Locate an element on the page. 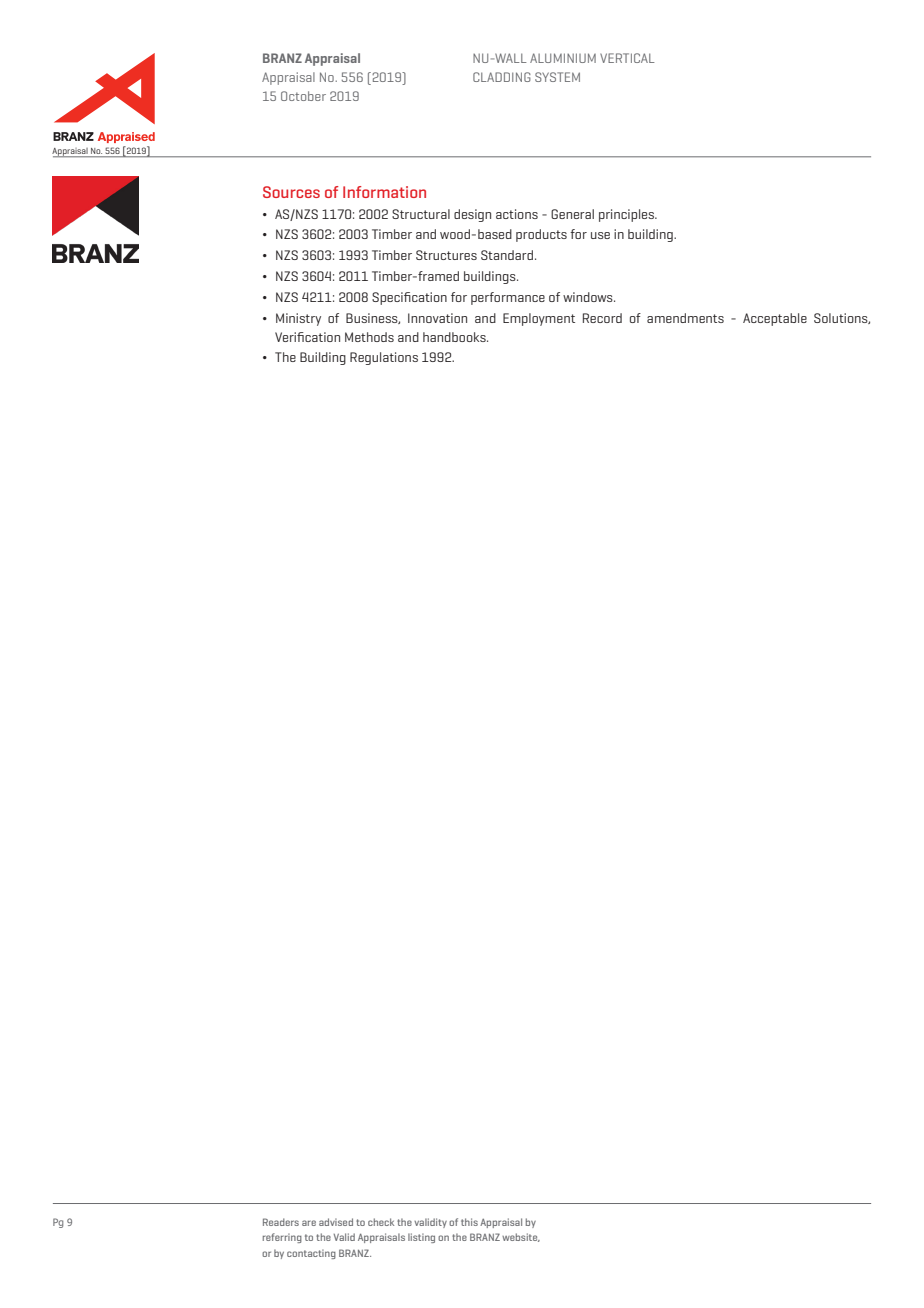  advised is located at coordinates (336, 1222).
